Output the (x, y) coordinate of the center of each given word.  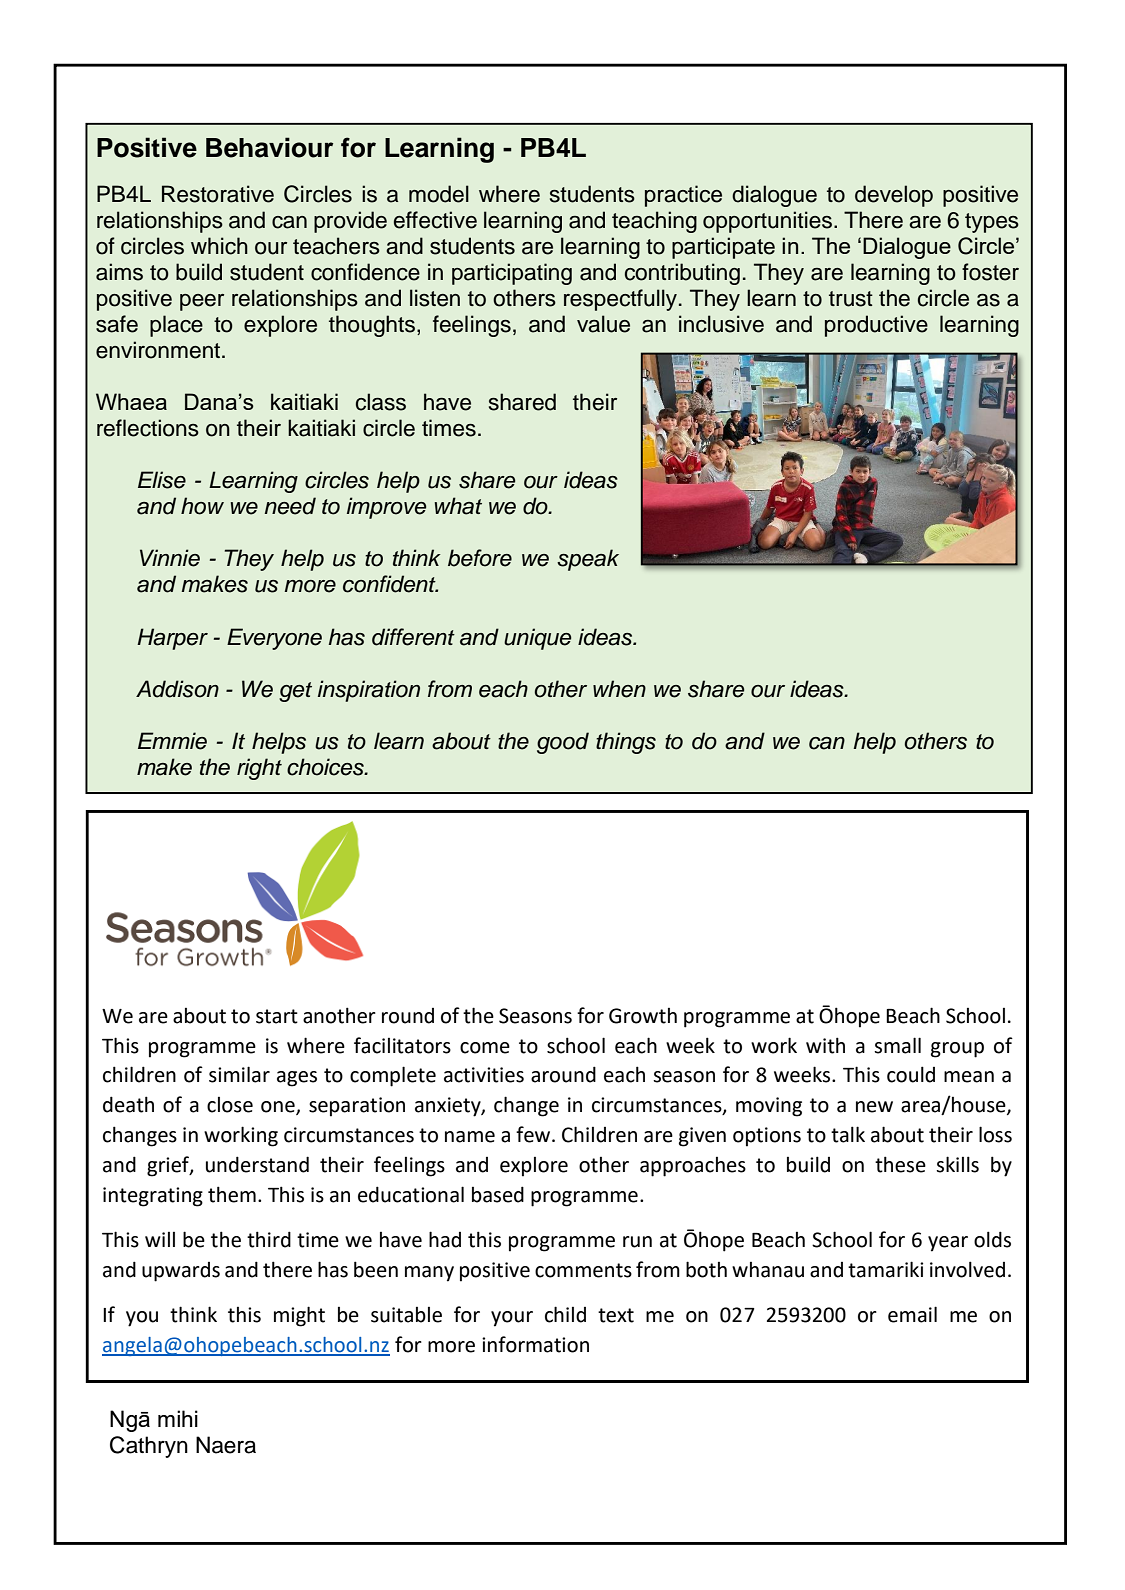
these (900, 1164)
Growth (643, 1016)
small (897, 1045)
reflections (148, 428)
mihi (178, 1418)
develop (894, 196)
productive (876, 326)
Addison (177, 689)
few (534, 1134)
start (277, 1016)
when (619, 689)
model (439, 194)
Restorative (218, 194)
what (458, 506)
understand (257, 1164)
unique (537, 639)
